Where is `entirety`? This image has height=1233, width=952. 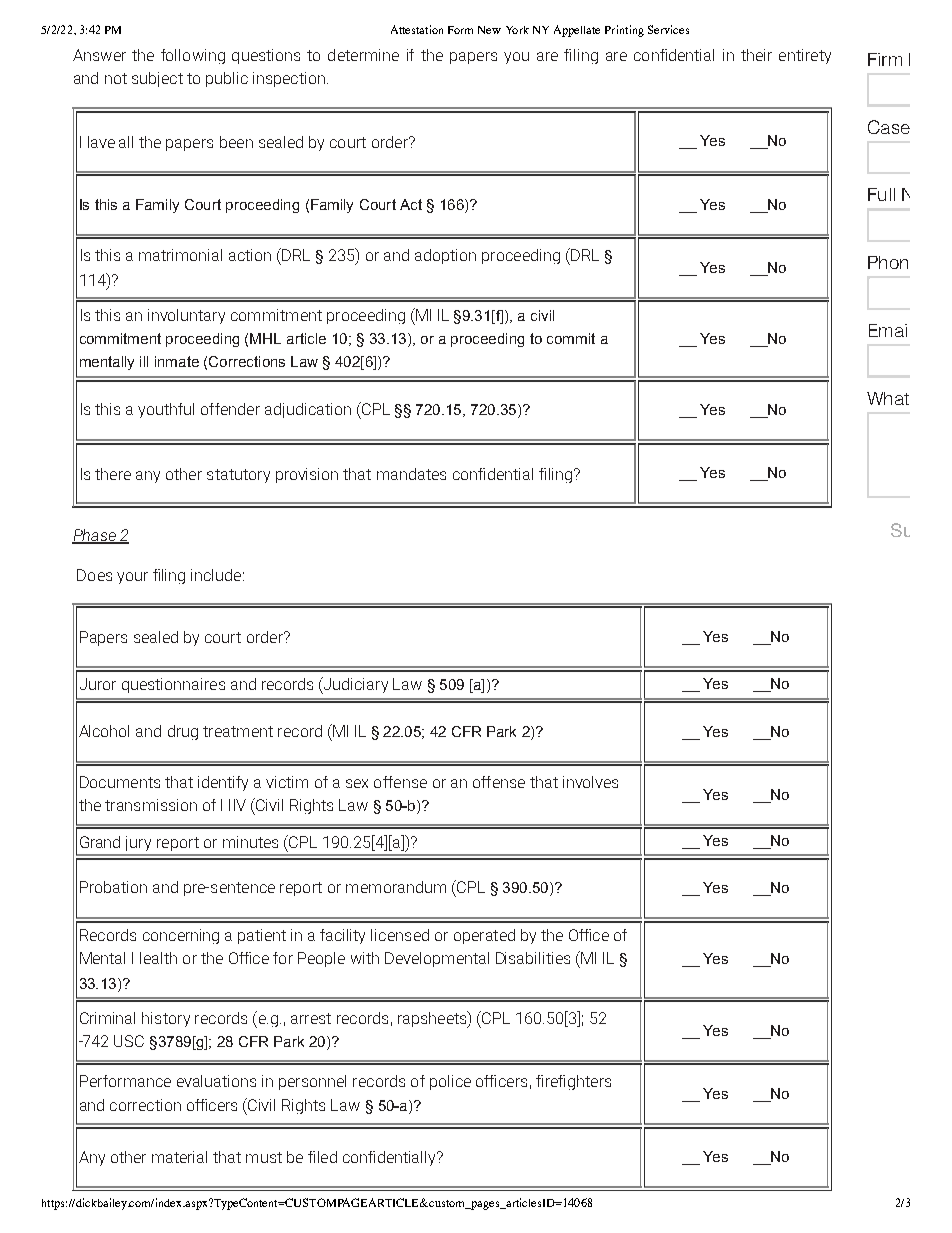 entirety is located at coordinates (805, 56).
